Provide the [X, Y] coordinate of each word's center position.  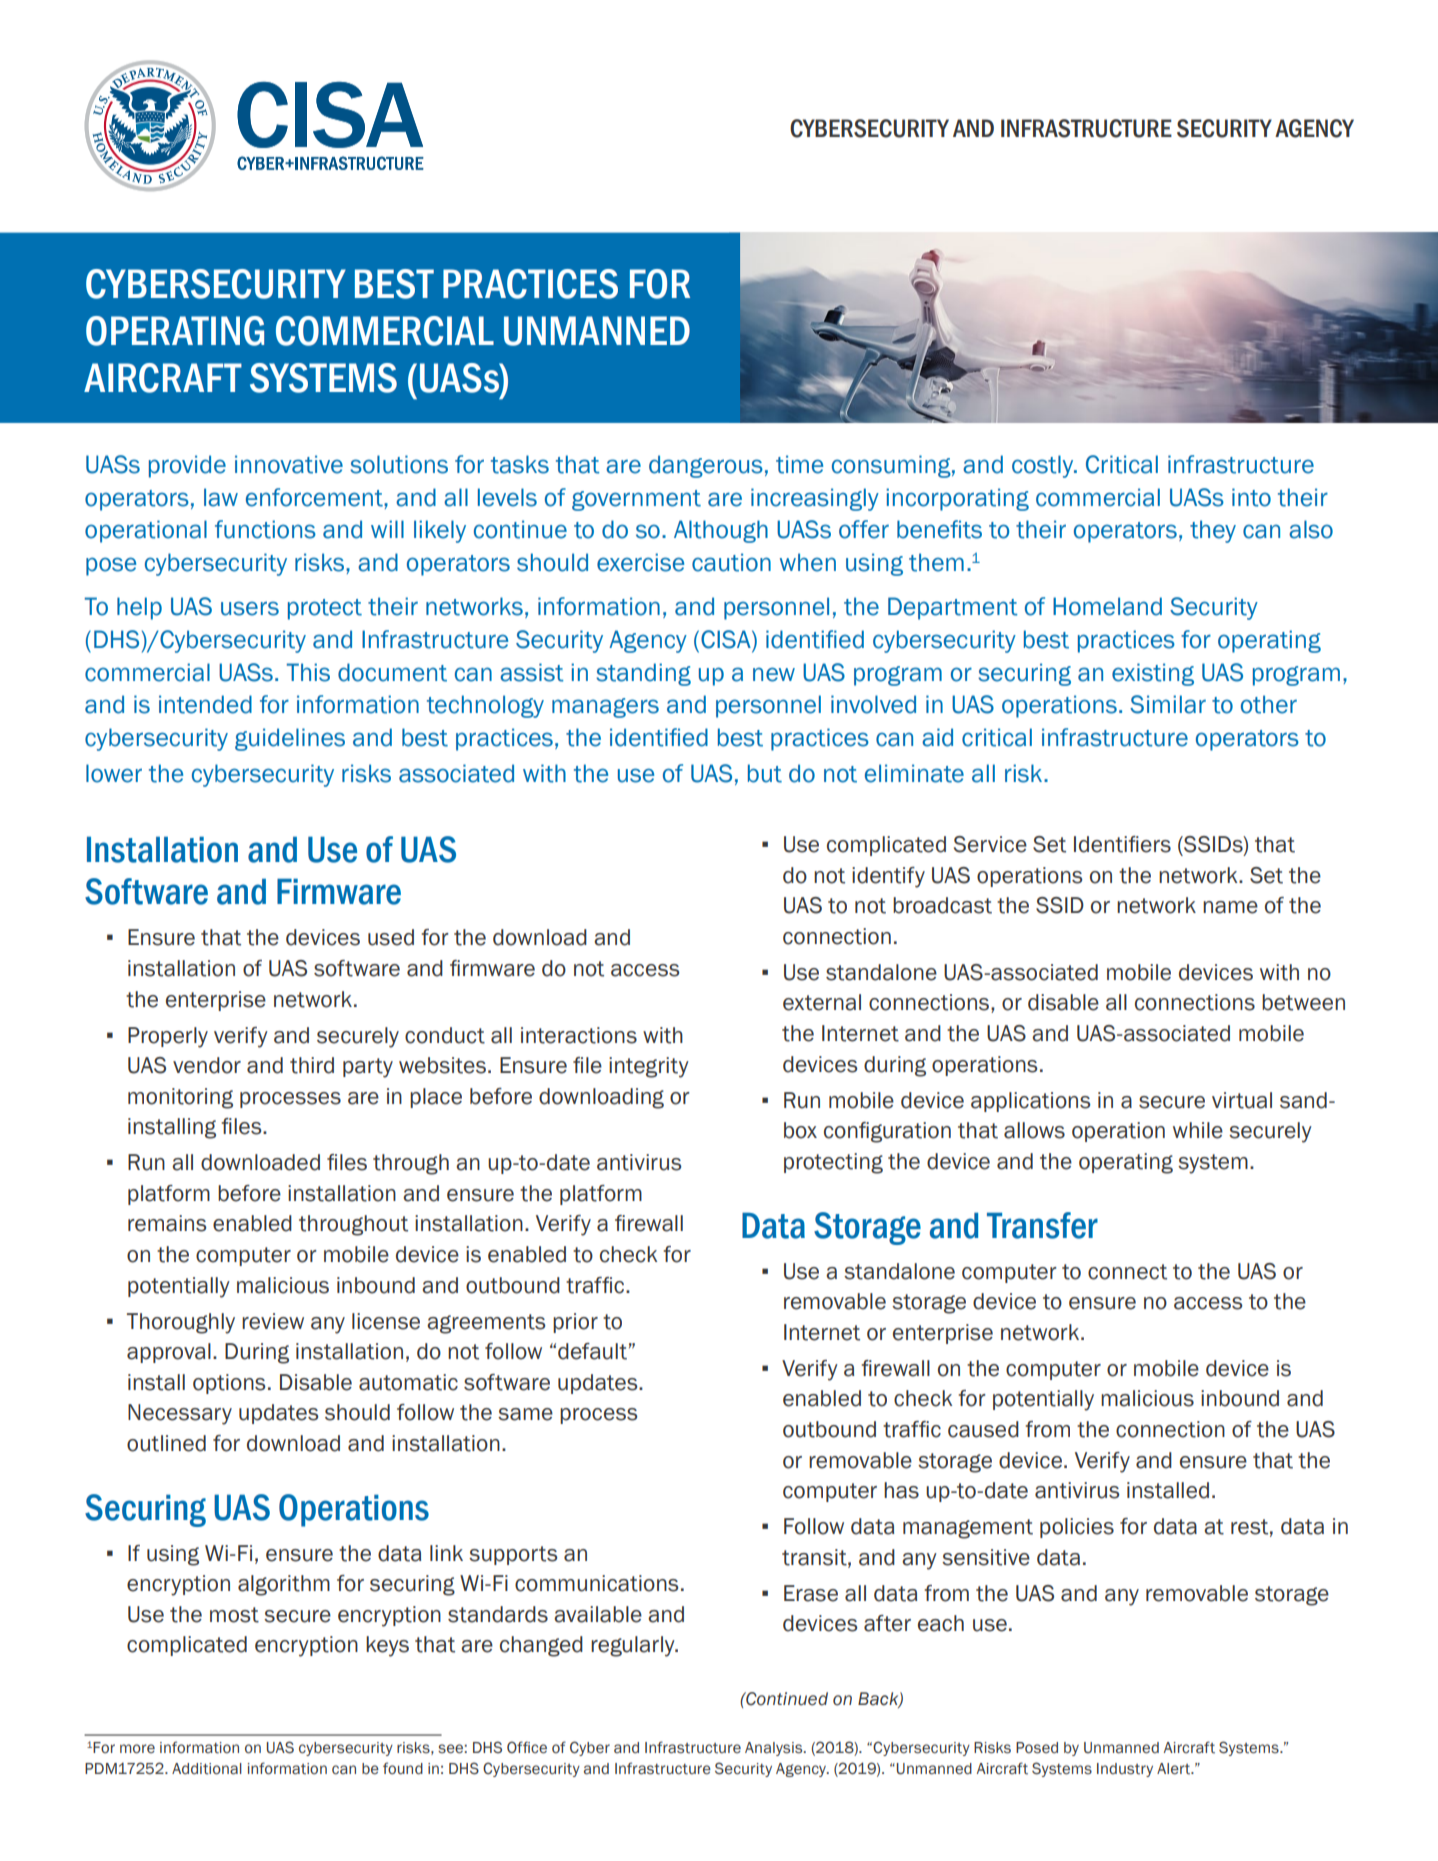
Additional [207, 1769]
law [221, 497]
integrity [649, 1067]
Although [721, 531]
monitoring [180, 1098]
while [1198, 1130]
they [1213, 531]
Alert [1175, 1769]
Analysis [775, 1749]
